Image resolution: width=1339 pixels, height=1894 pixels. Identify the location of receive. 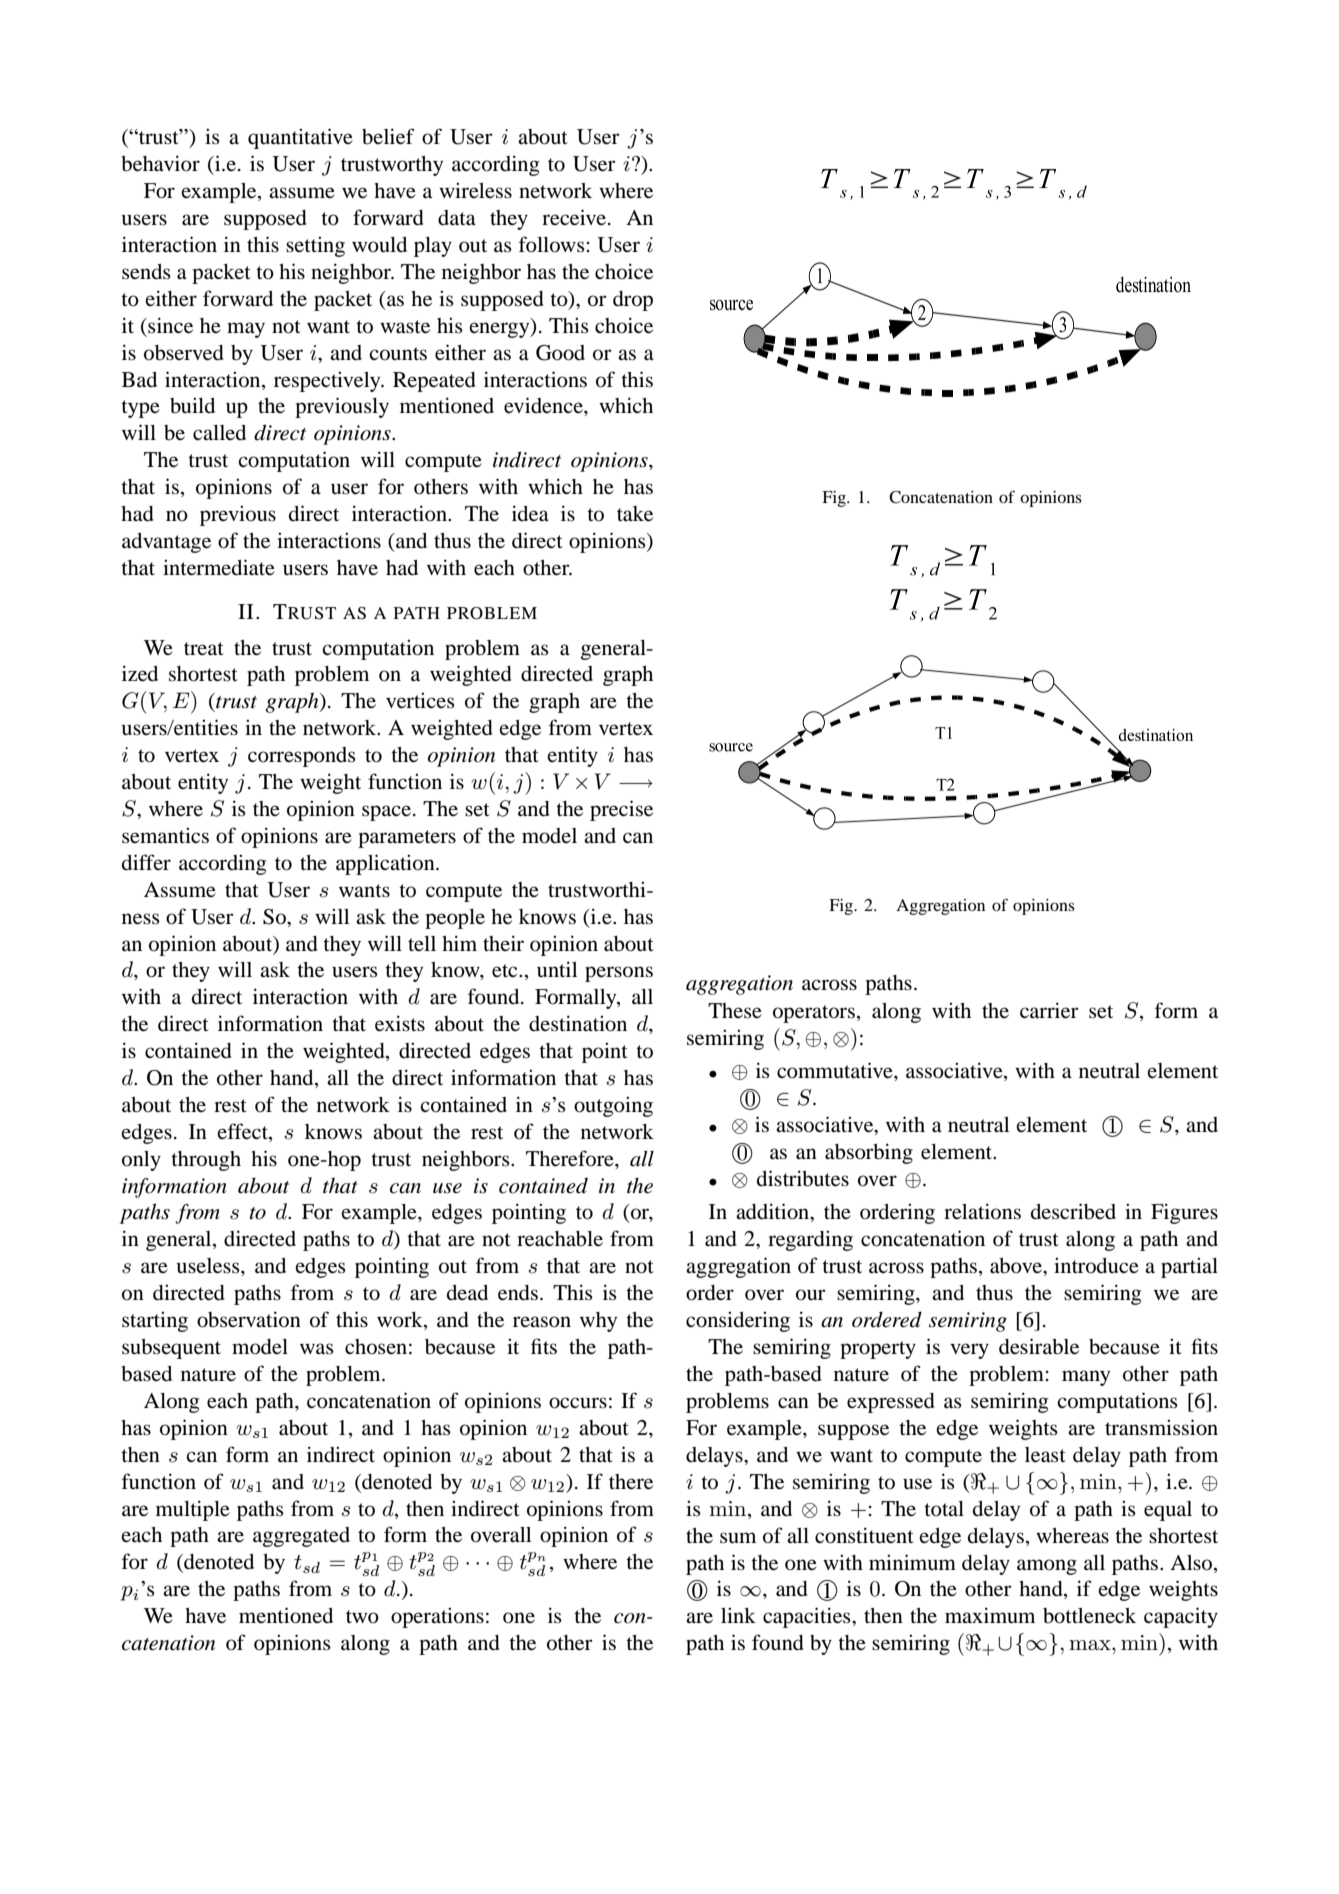
(574, 217).
